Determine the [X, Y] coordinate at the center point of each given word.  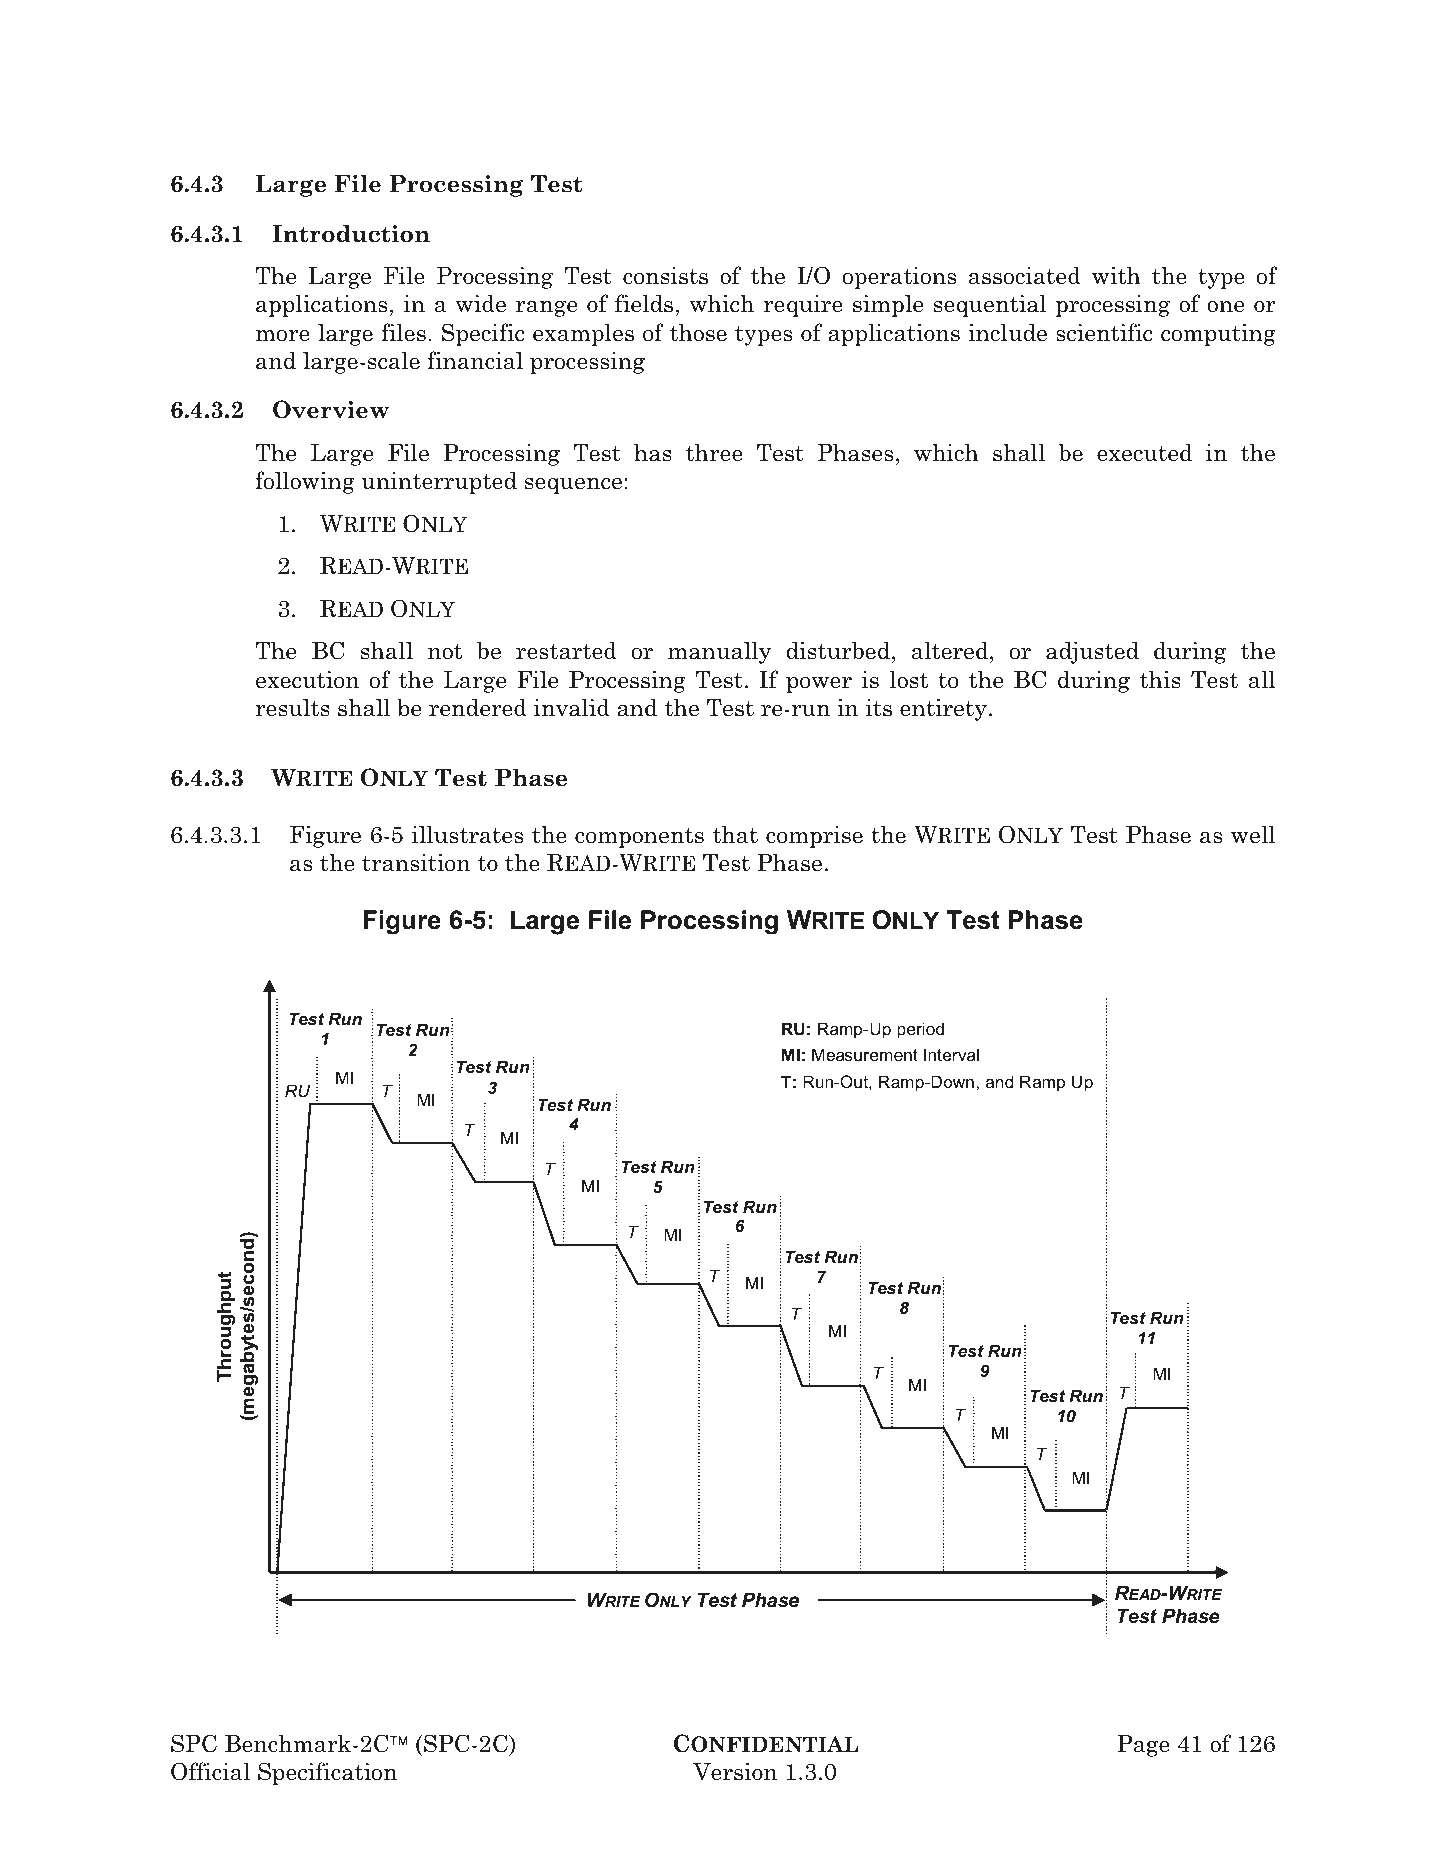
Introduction [351, 233]
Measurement [865, 1054]
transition [416, 862]
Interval [951, 1054]
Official [210, 1771]
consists [665, 276]
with [1116, 275]
